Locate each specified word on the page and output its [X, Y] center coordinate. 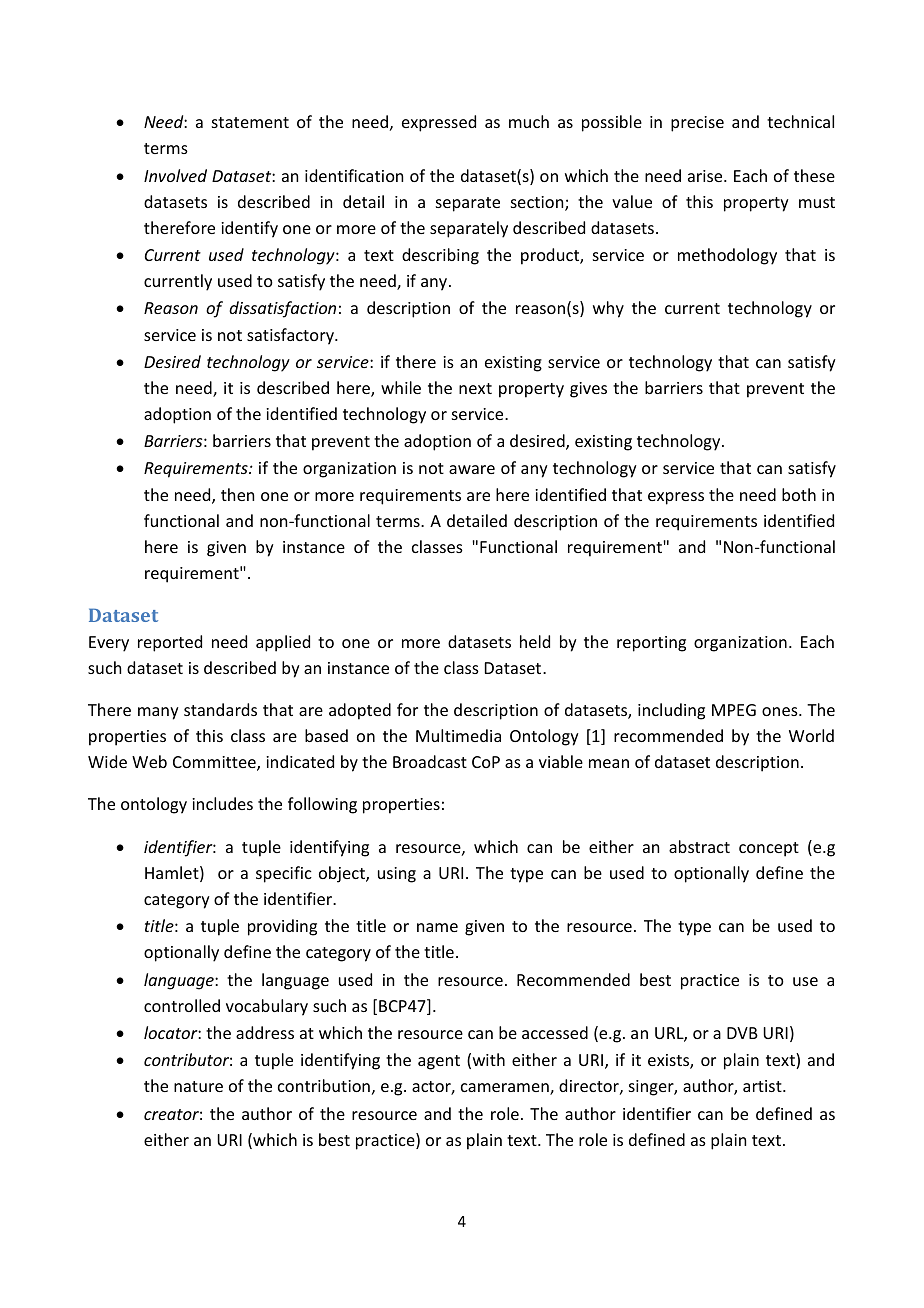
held [535, 641]
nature [198, 1086]
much [529, 121]
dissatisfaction [282, 309]
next [475, 388]
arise [706, 176]
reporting [651, 644]
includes [222, 803]
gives [588, 390]
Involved [175, 175]
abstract [699, 846]
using [397, 875]
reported [170, 643]
